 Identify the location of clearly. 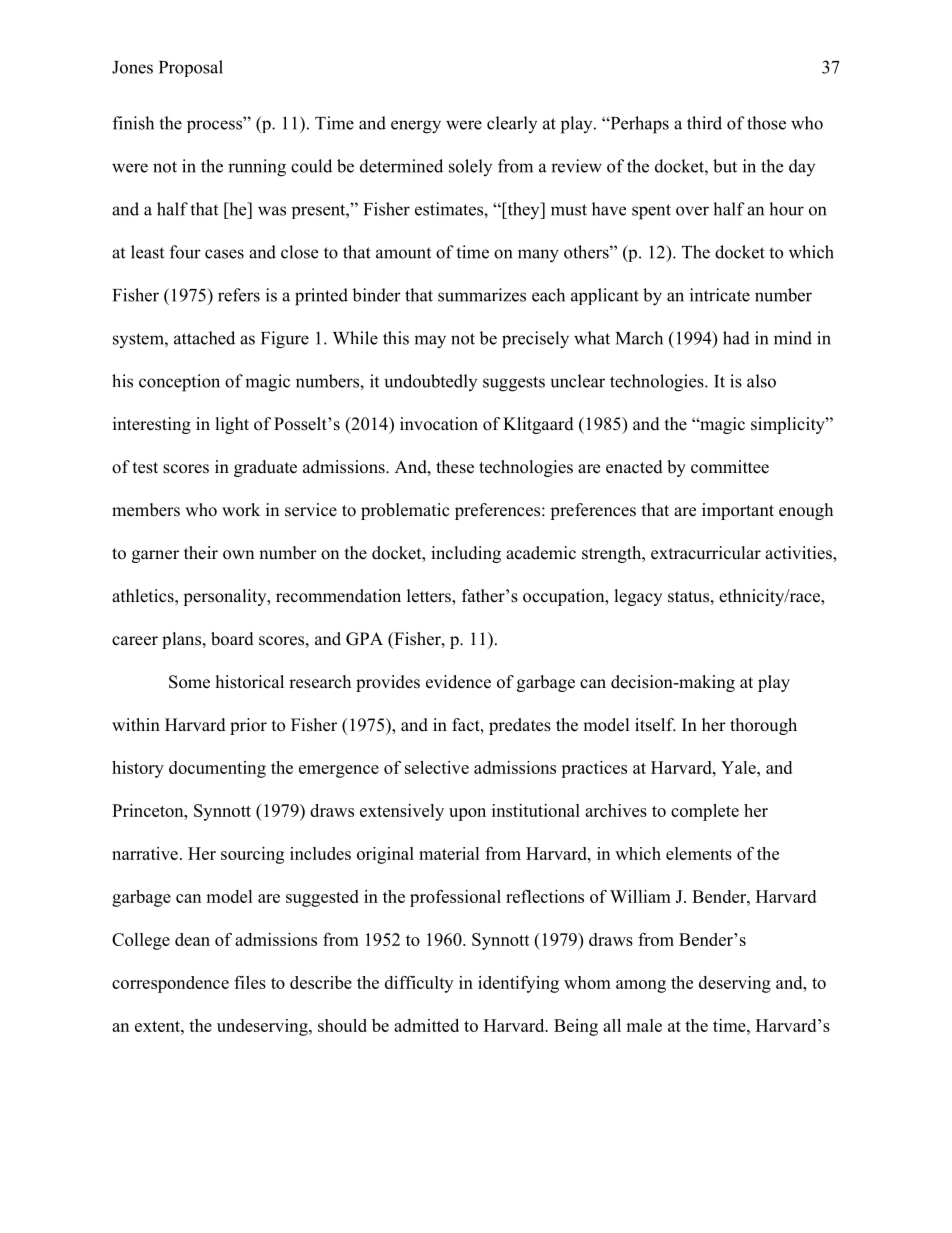
(512, 124).
